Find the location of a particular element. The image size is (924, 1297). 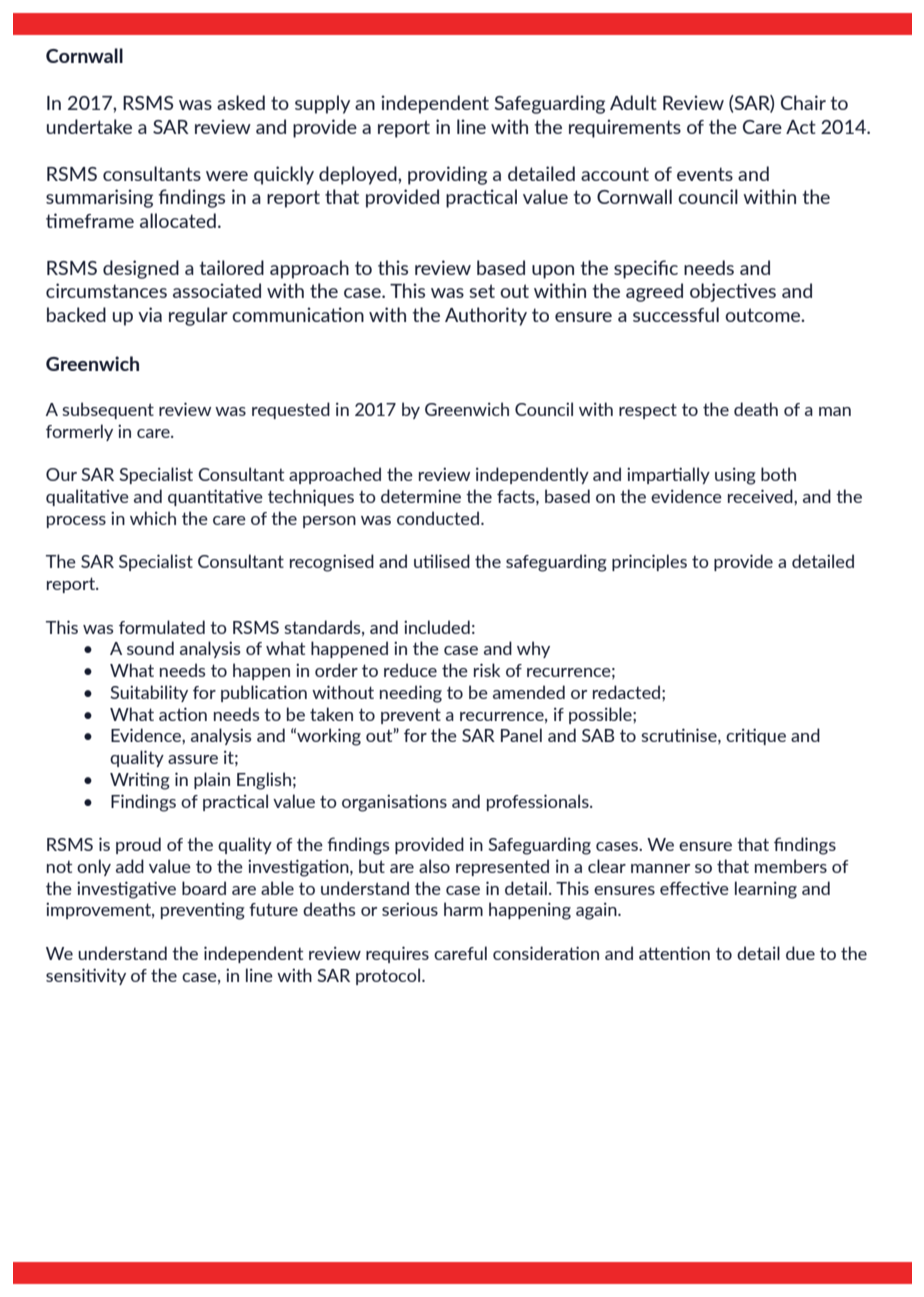

reduce is located at coordinates (410, 670).
